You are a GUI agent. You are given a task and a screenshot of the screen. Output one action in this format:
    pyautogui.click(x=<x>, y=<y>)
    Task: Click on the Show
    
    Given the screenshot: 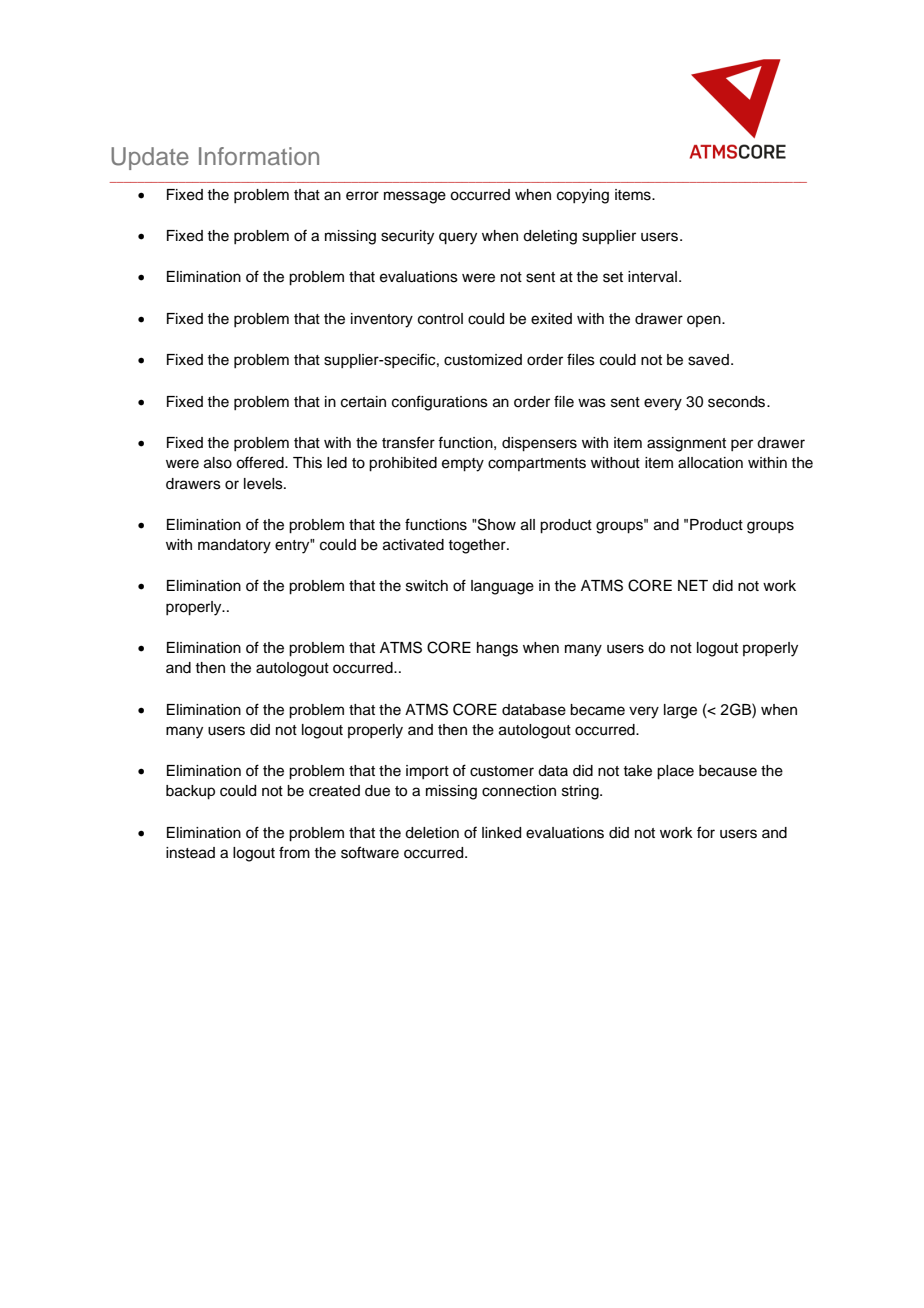 What is the action you would take?
    pyautogui.click(x=496, y=524)
